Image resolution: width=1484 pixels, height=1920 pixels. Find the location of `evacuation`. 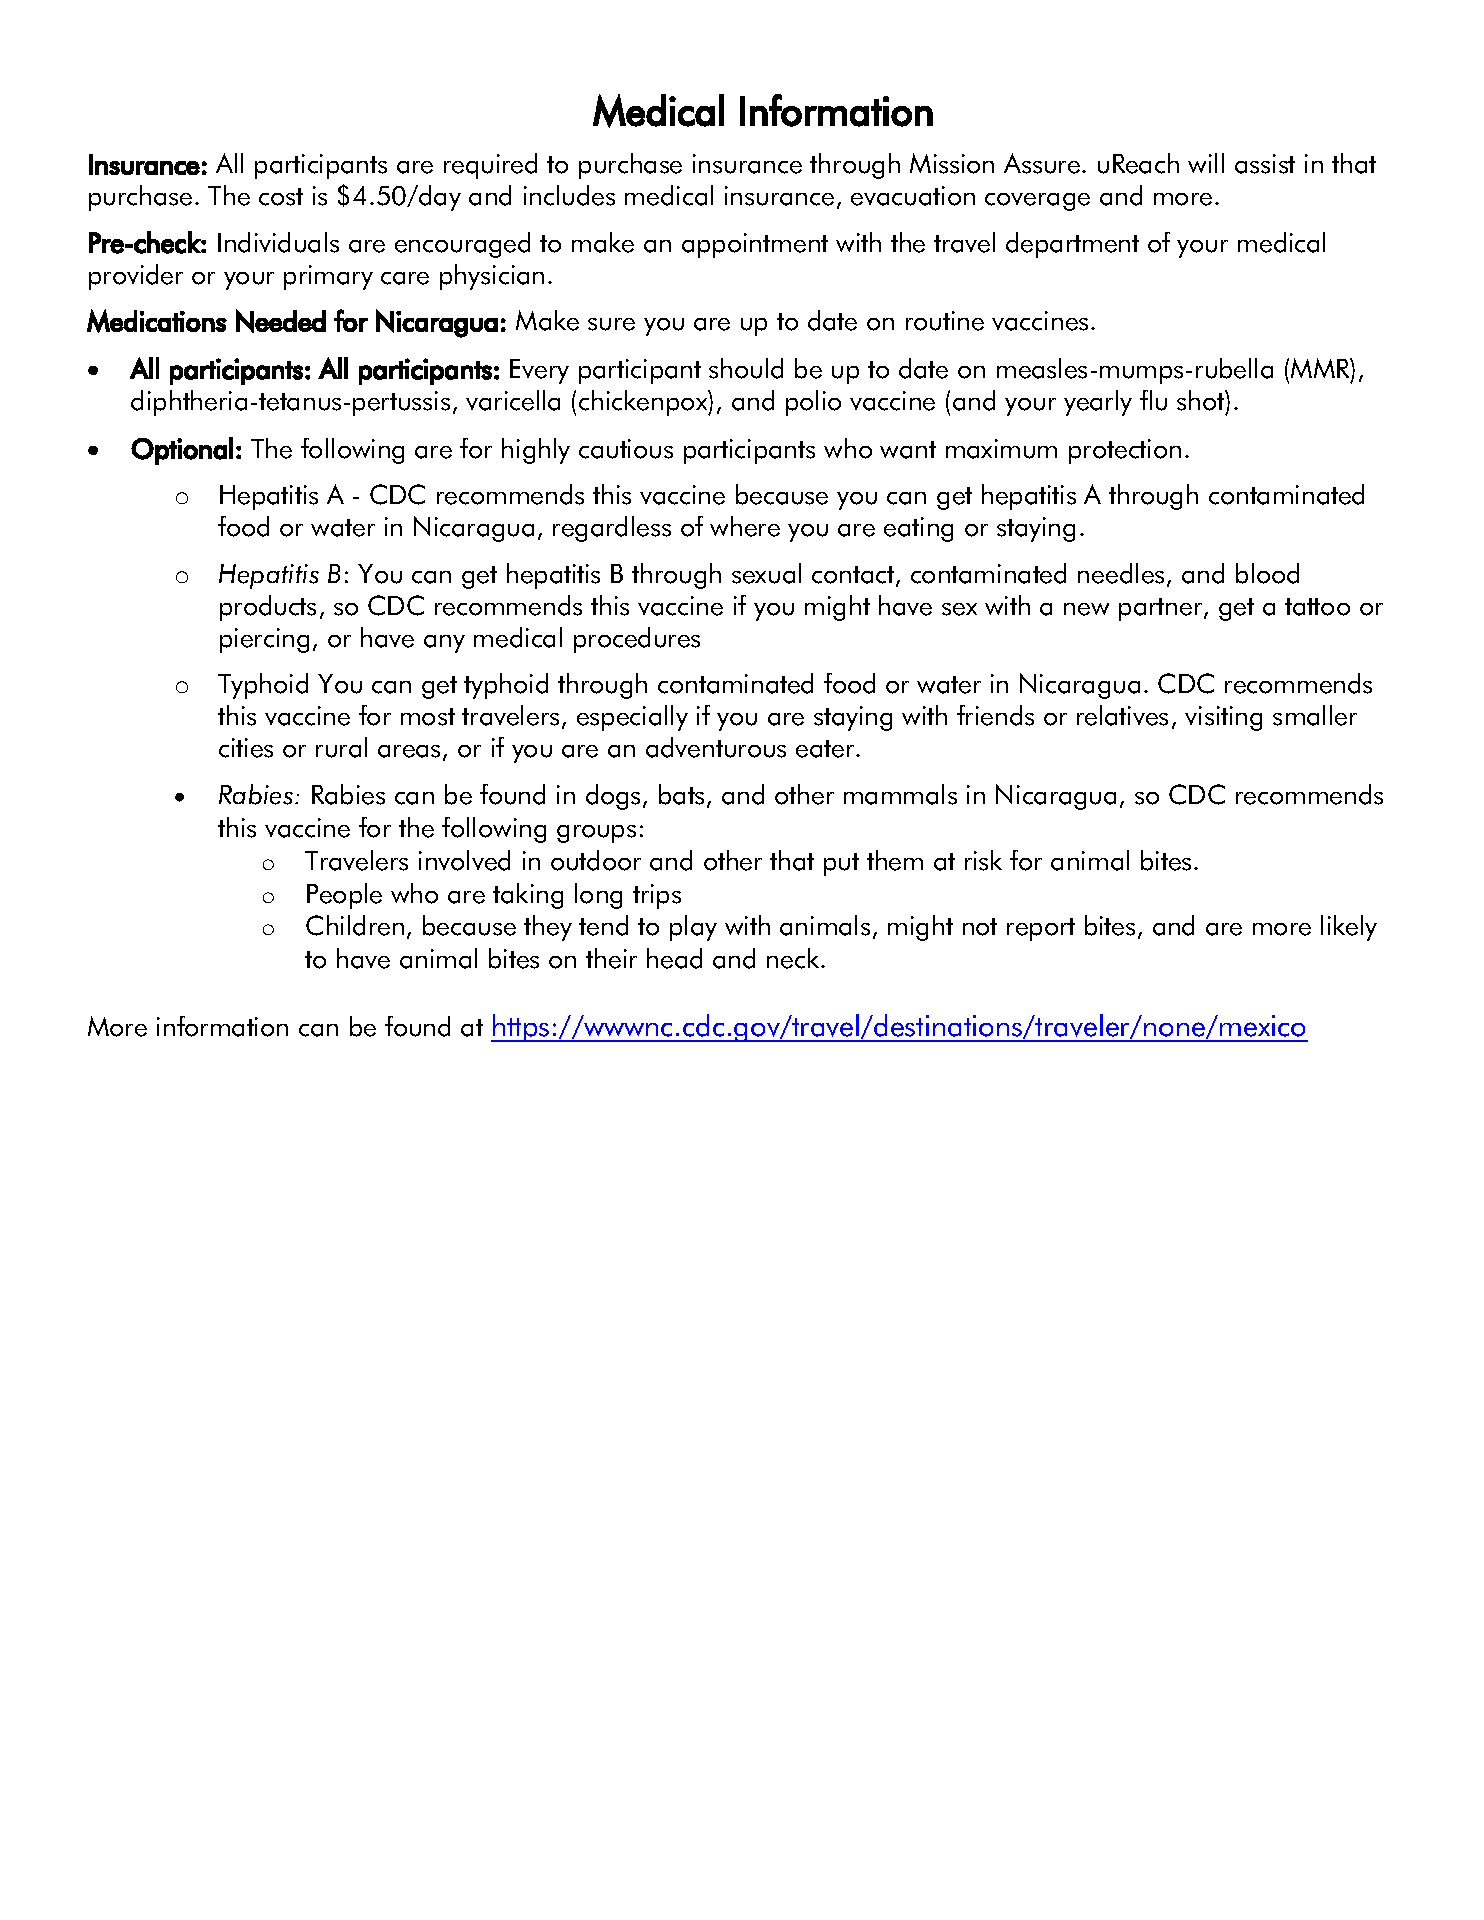

evacuation is located at coordinates (913, 196).
